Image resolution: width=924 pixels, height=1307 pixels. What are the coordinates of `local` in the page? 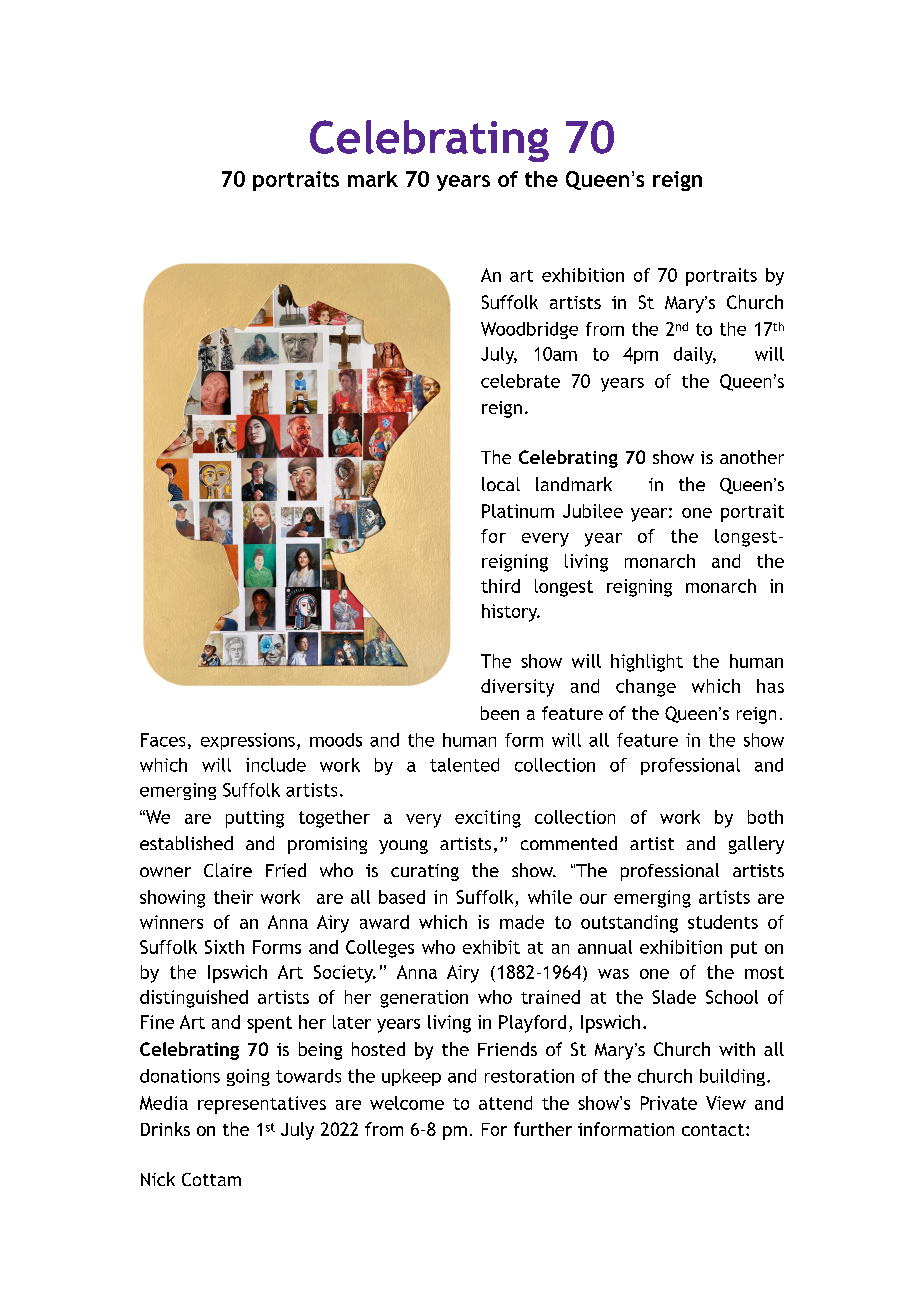 It's located at (501, 484).
